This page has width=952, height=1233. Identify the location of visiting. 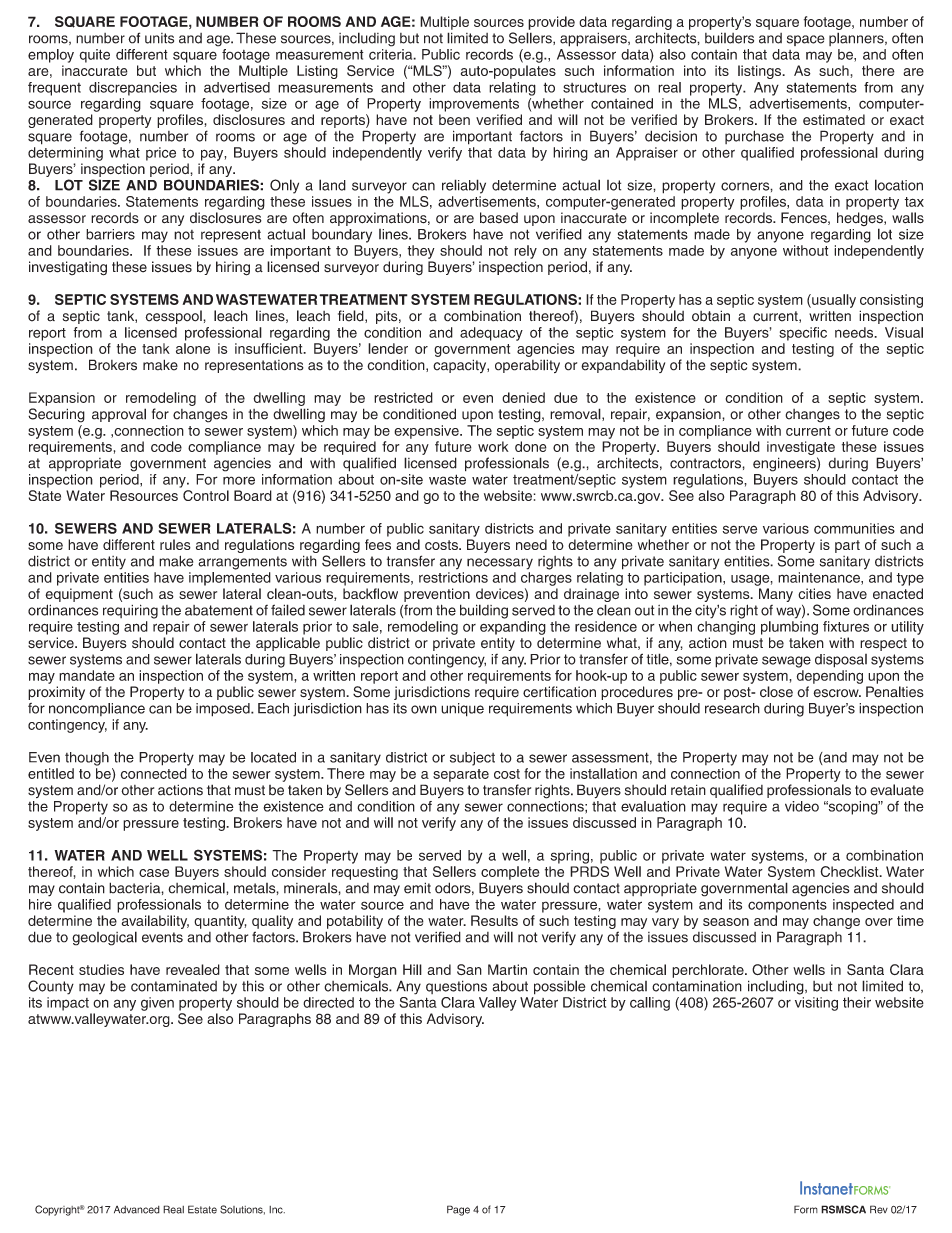
(816, 1004).
